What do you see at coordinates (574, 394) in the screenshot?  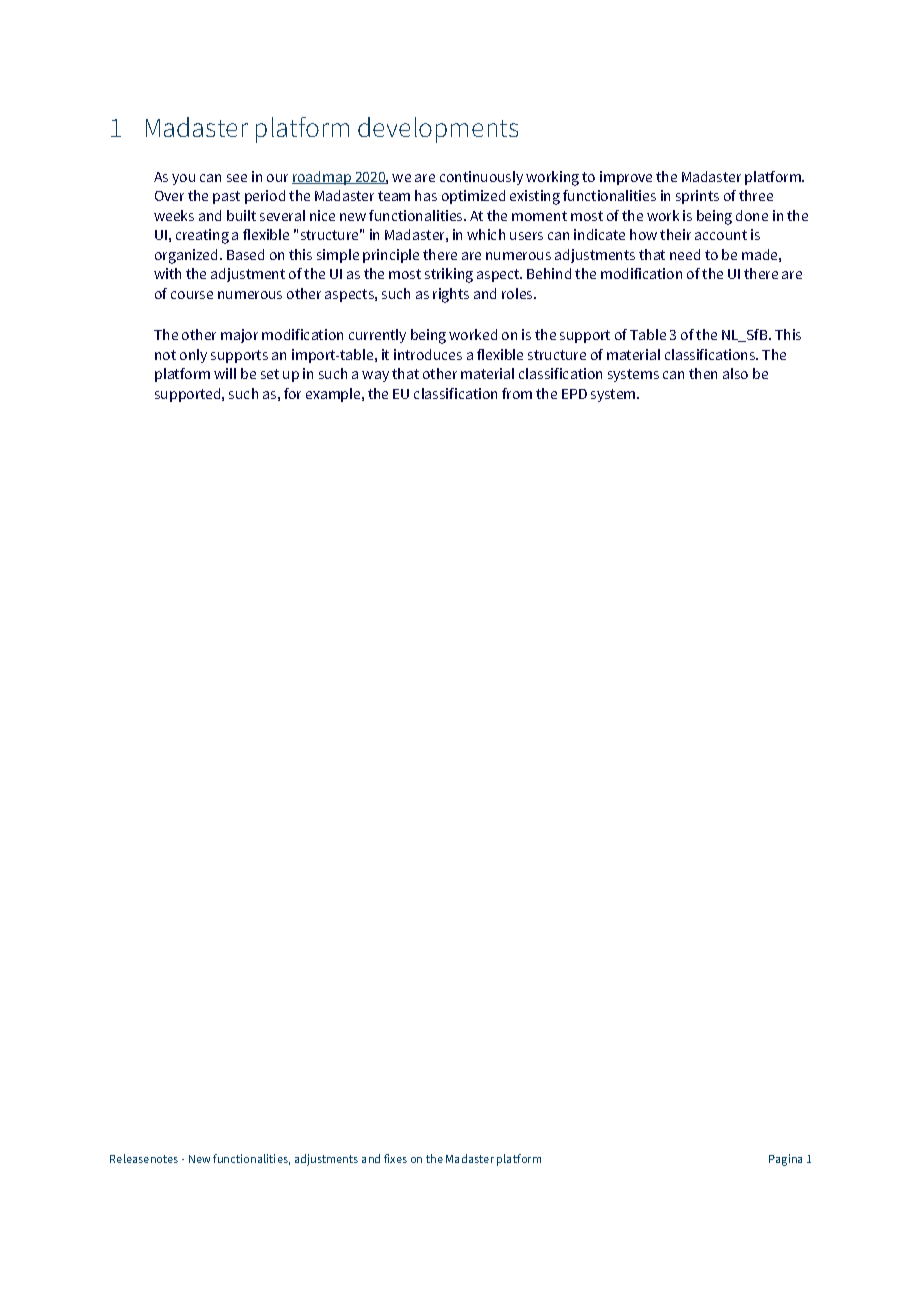 I see `EPD` at bounding box center [574, 394].
